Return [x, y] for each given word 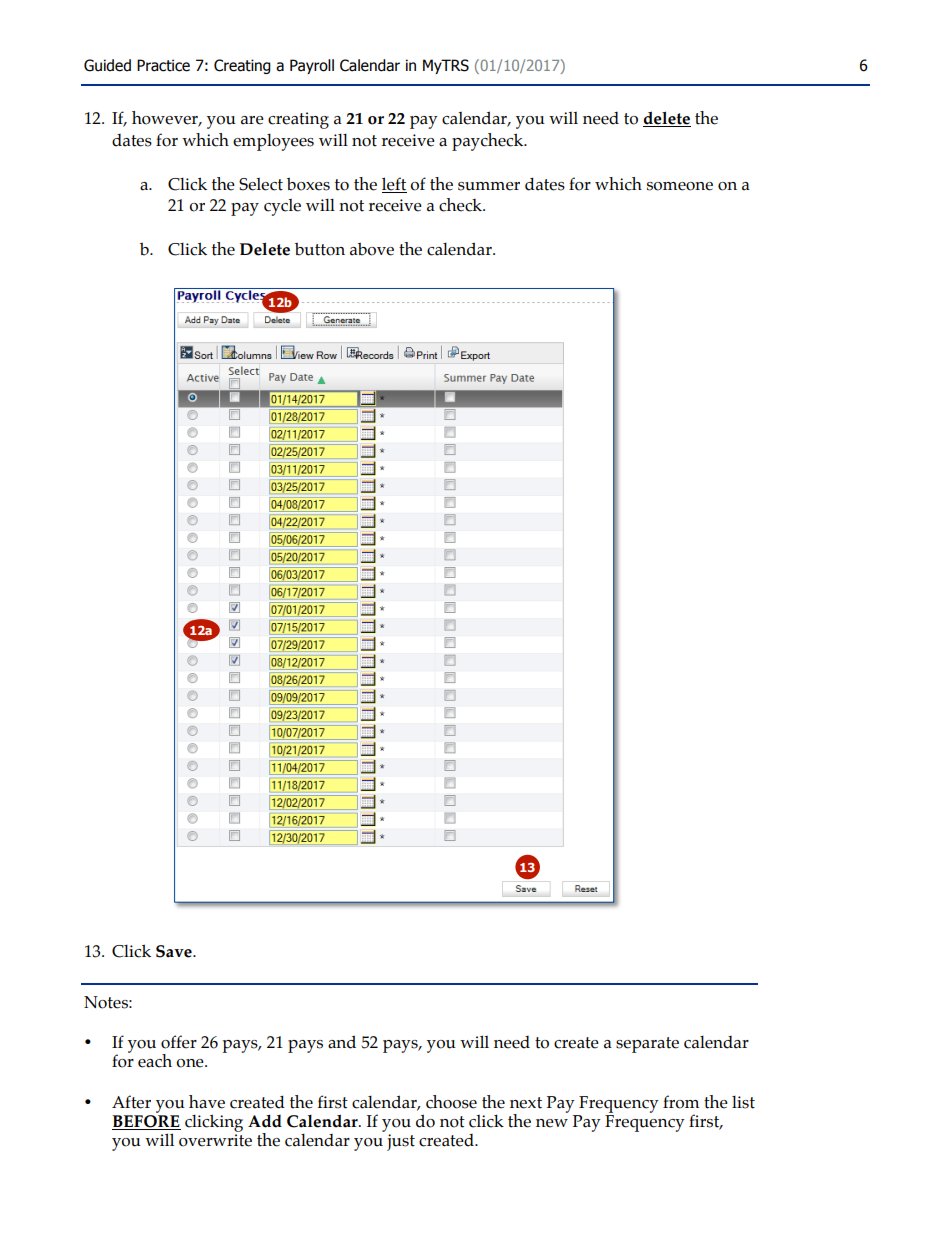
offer [179, 1042]
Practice [163, 65]
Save [175, 951]
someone [680, 186]
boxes [308, 184]
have [207, 1102]
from [681, 1102]
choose [451, 1102]
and [342, 1042]
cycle [282, 207]
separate [647, 1045]
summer [489, 186]
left [394, 184]
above [372, 249]
